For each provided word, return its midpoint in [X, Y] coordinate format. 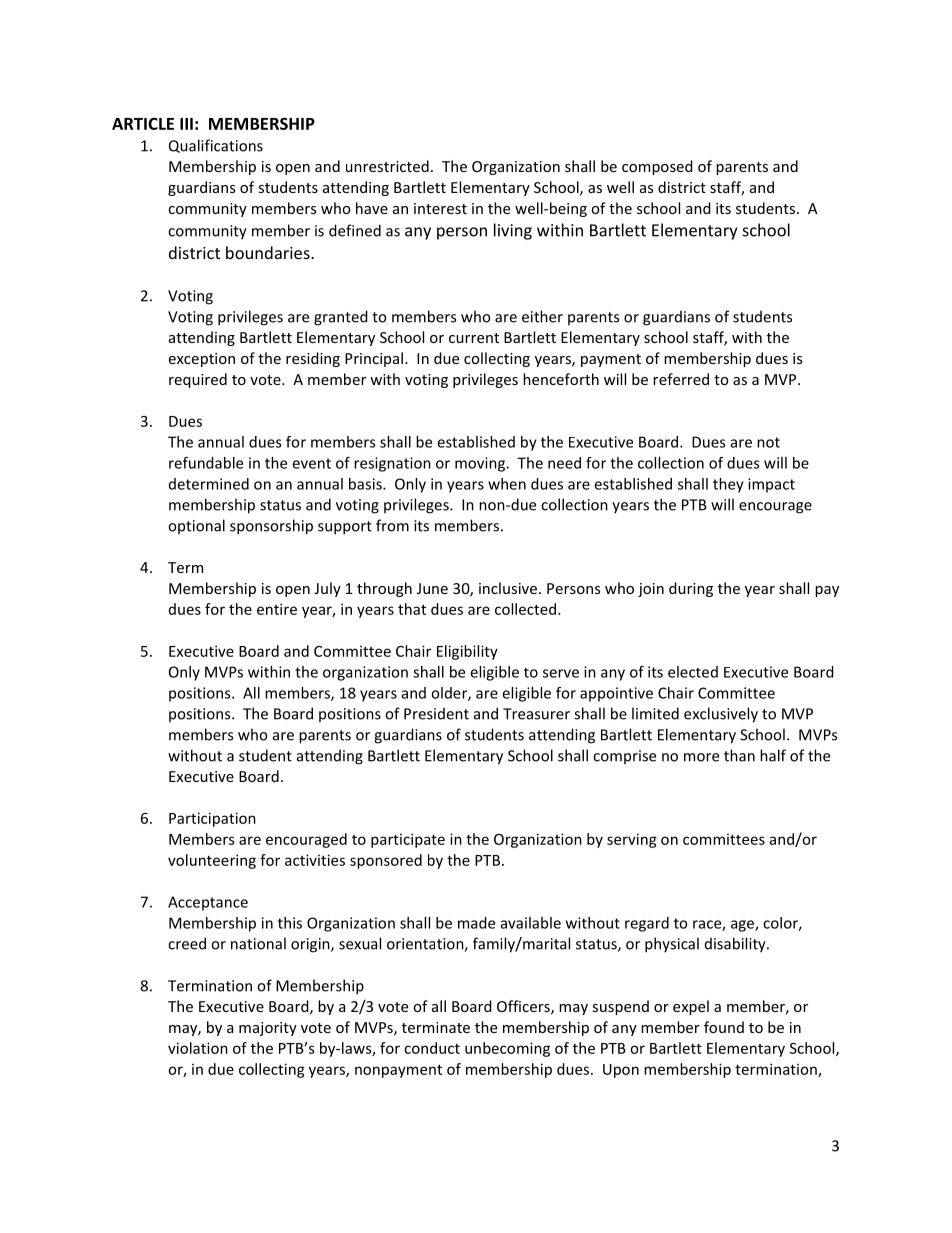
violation [198, 1048]
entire [277, 609]
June [432, 588]
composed [657, 167]
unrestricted [387, 166]
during [691, 589]
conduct [432, 1048]
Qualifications [216, 146]
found [724, 1027]
